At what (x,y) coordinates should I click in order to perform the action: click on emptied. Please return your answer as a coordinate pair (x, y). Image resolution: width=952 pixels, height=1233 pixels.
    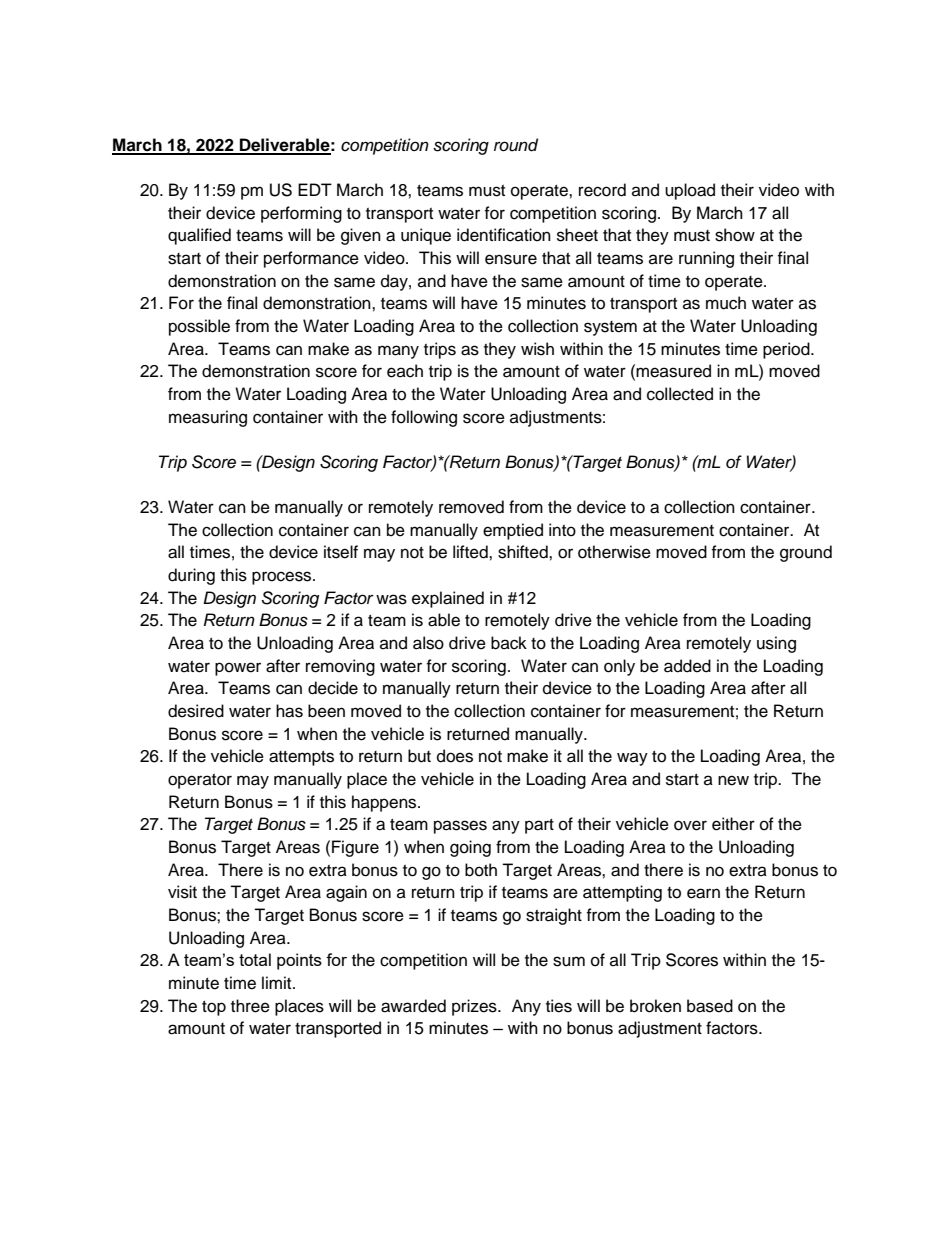
    Looking at the image, I should click on (513, 531).
